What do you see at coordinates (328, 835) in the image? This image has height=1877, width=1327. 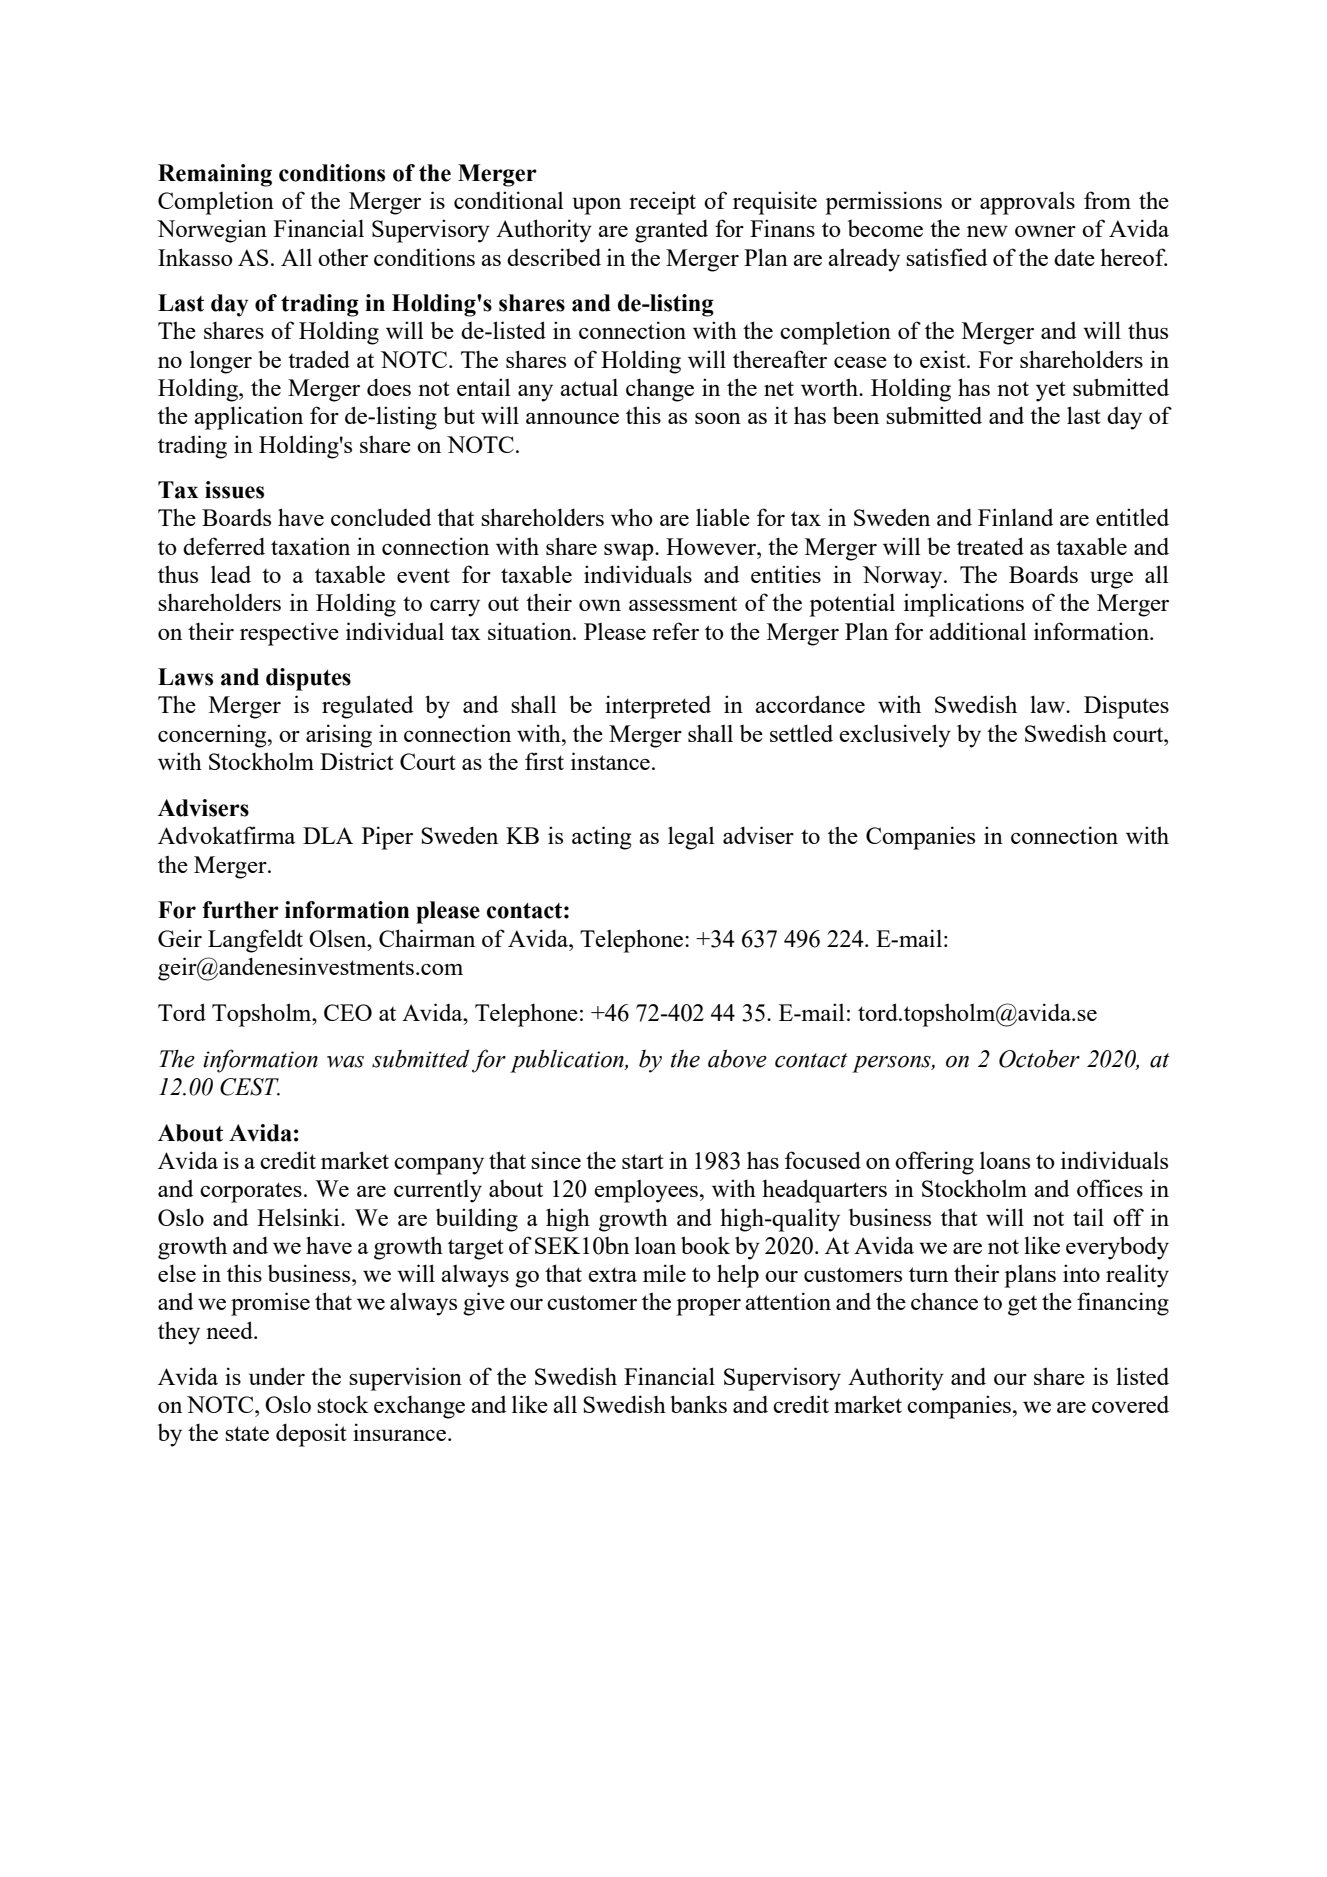 I see `DLA` at bounding box center [328, 835].
